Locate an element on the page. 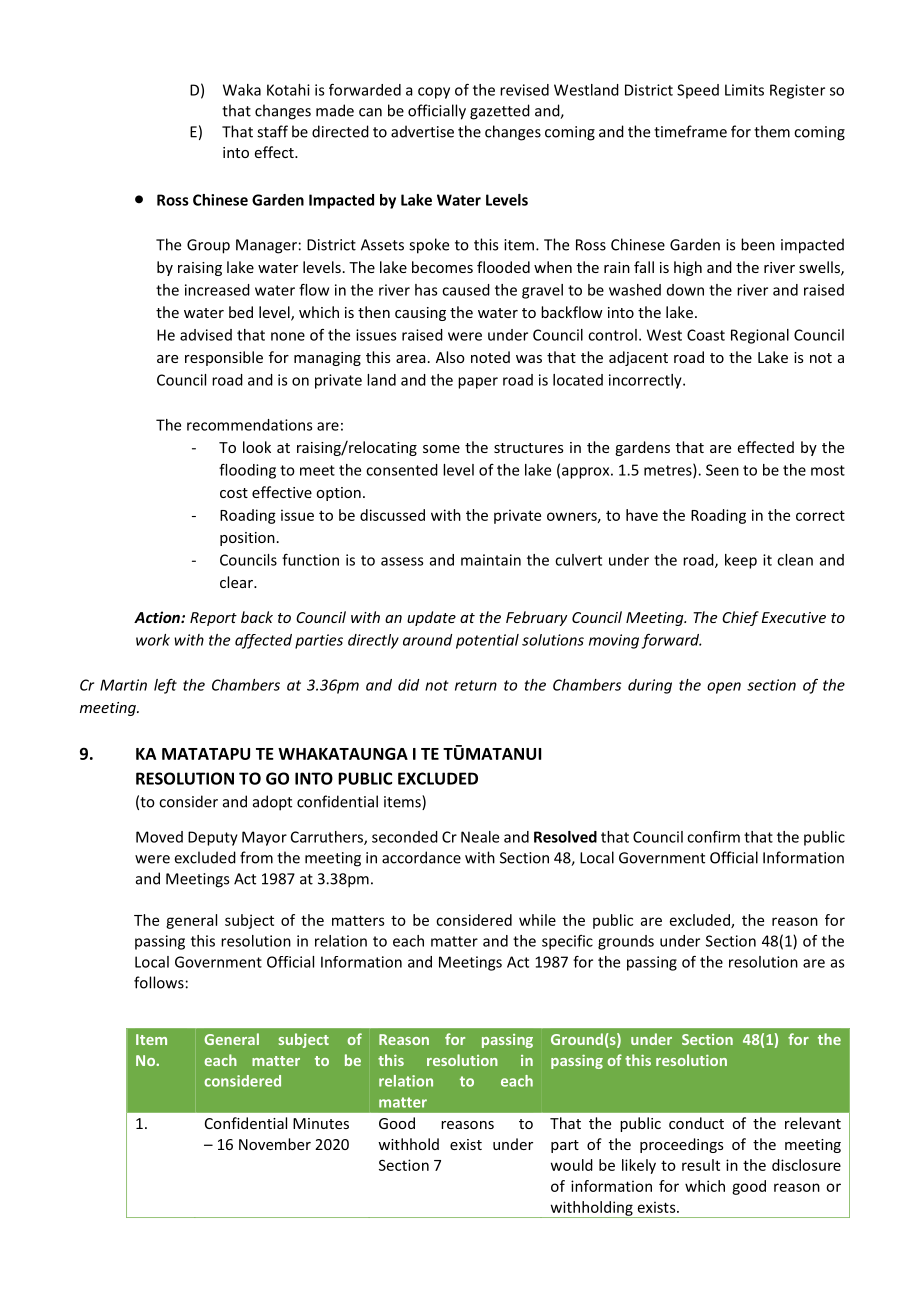 The image size is (924, 1308). advertise is located at coordinates (422, 131).
